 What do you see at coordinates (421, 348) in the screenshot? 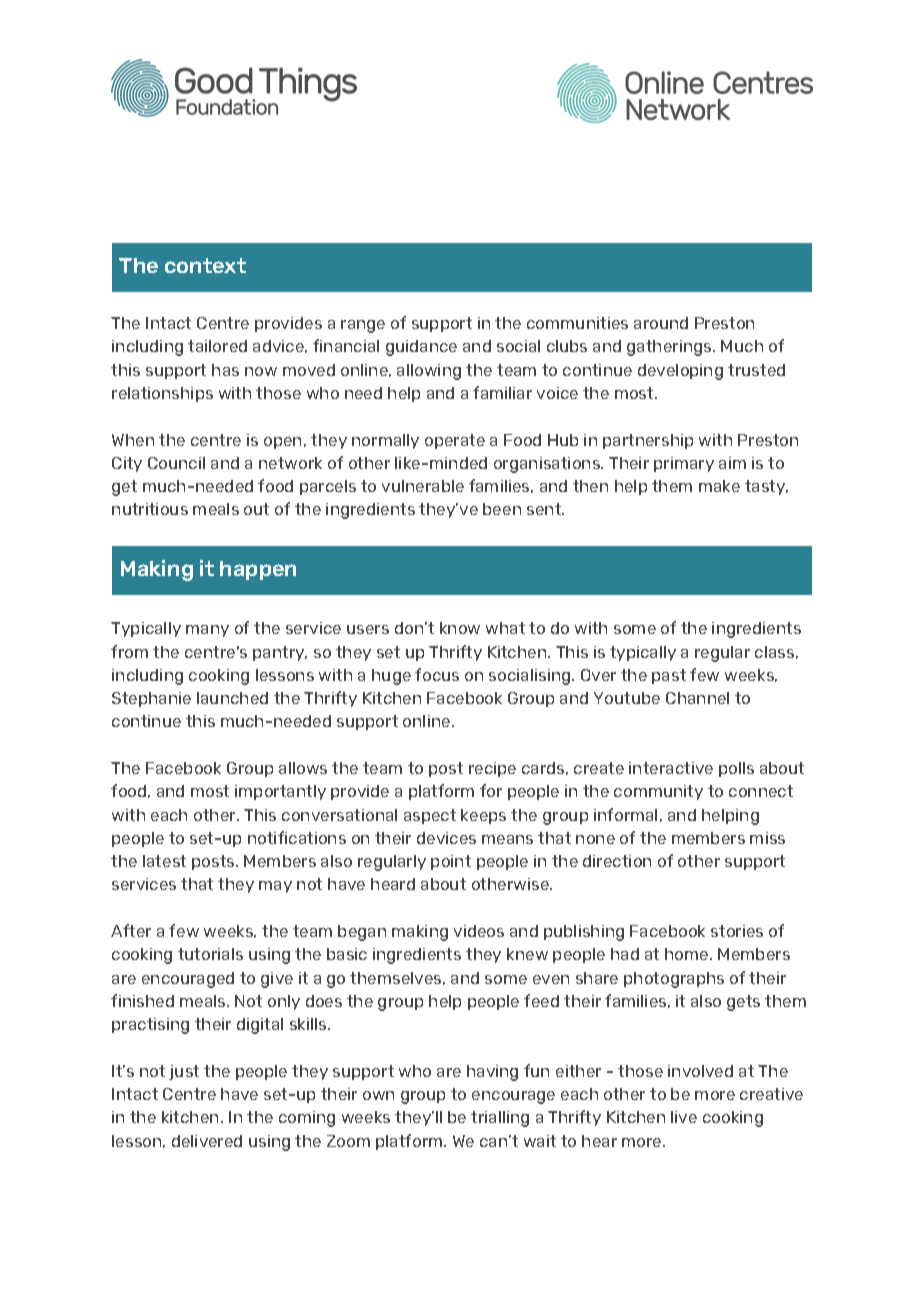
I see `guidance` at bounding box center [421, 348].
